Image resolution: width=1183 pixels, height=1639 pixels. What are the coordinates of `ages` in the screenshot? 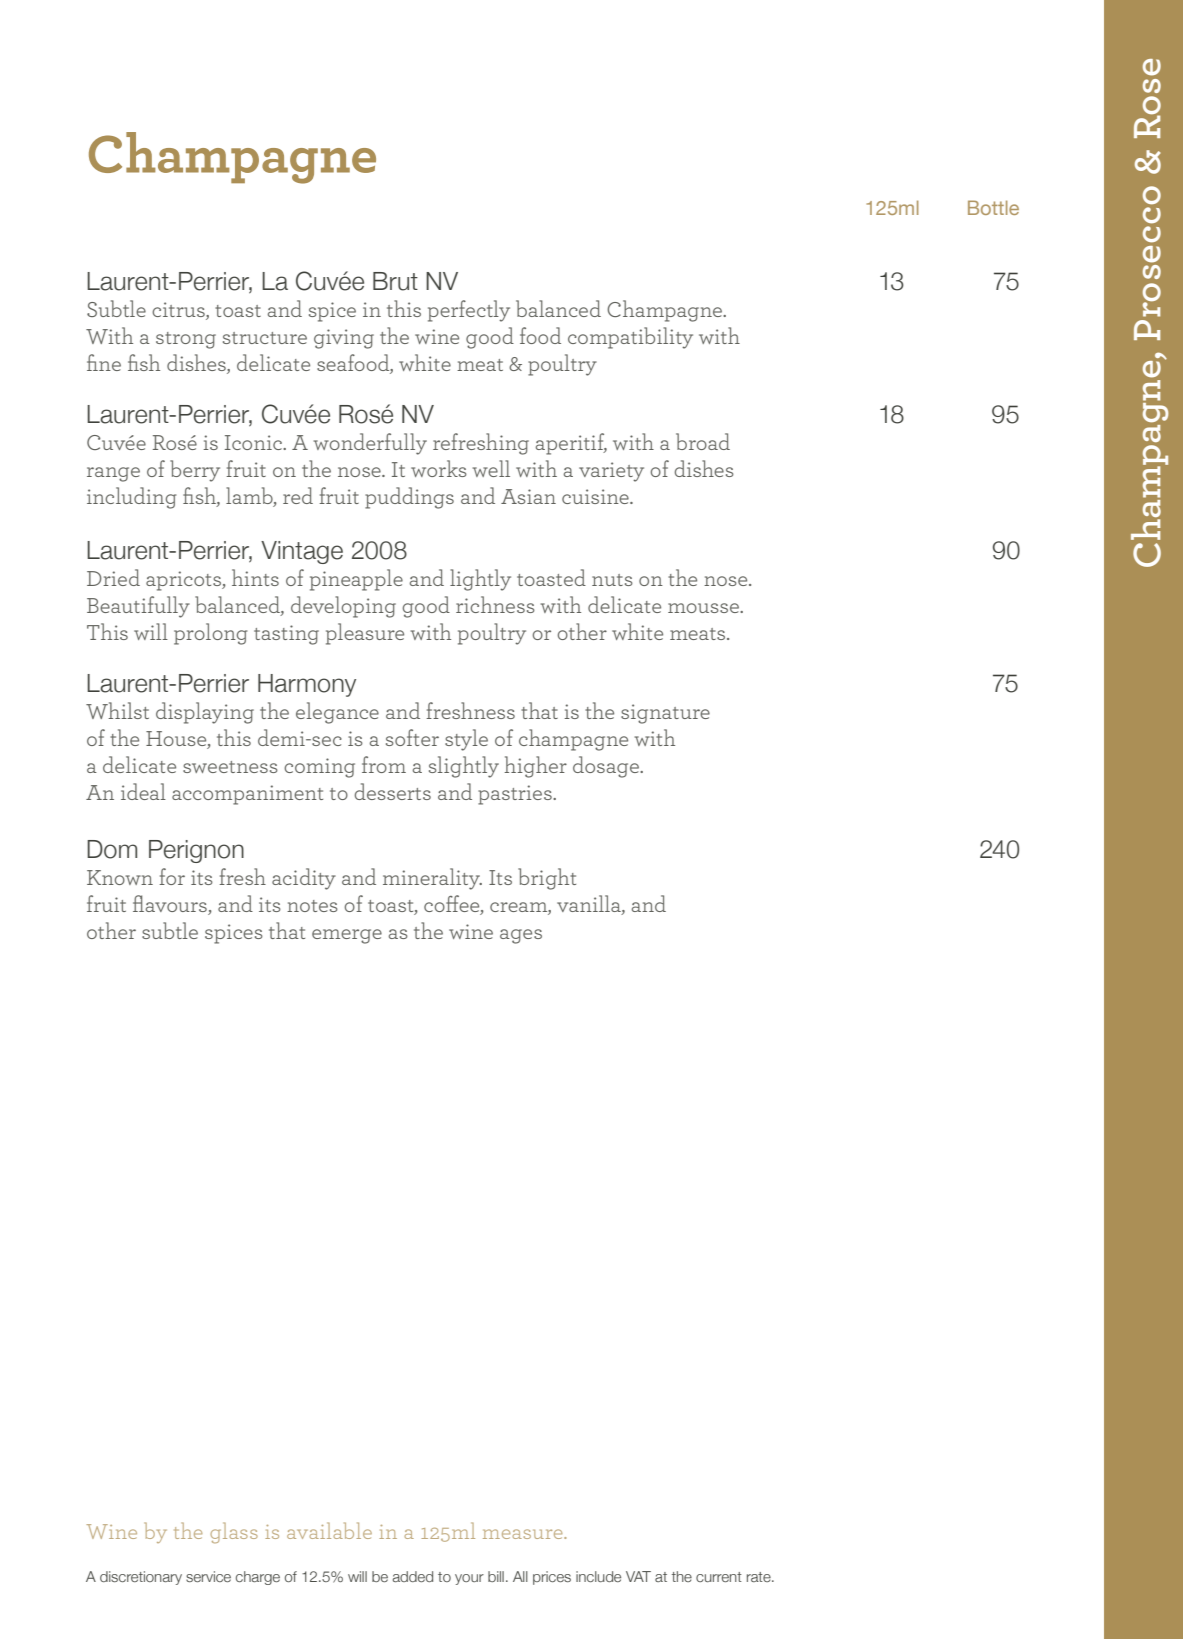 It's located at (521, 936).
